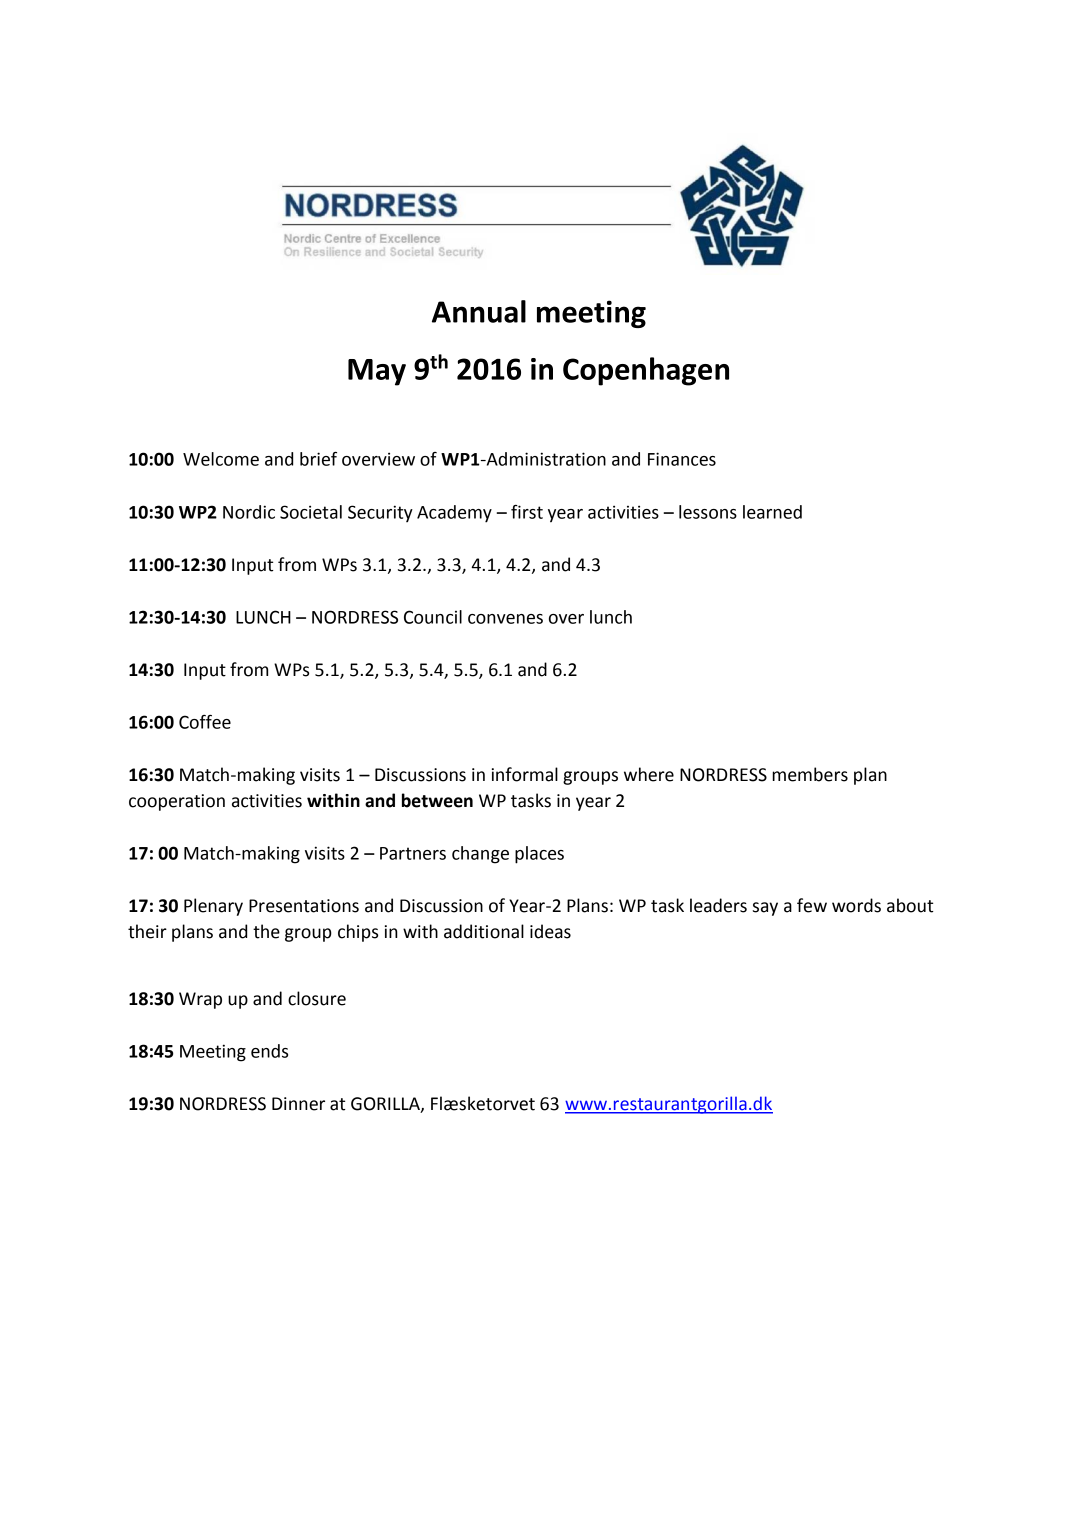  Describe the element at coordinates (249, 512) in the screenshot. I see `Nordic` at that location.
